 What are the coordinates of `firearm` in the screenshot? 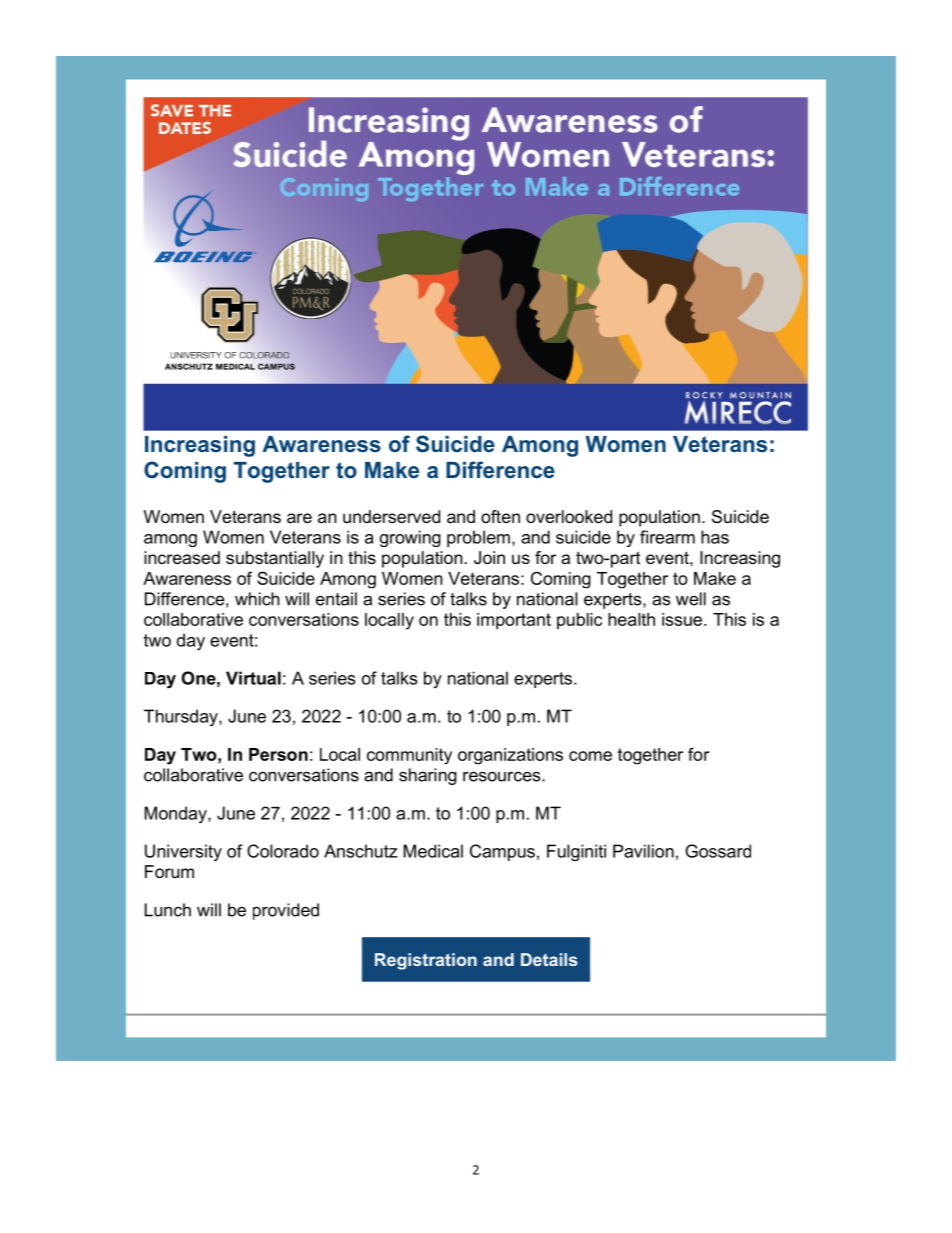 It's located at (667, 537).
